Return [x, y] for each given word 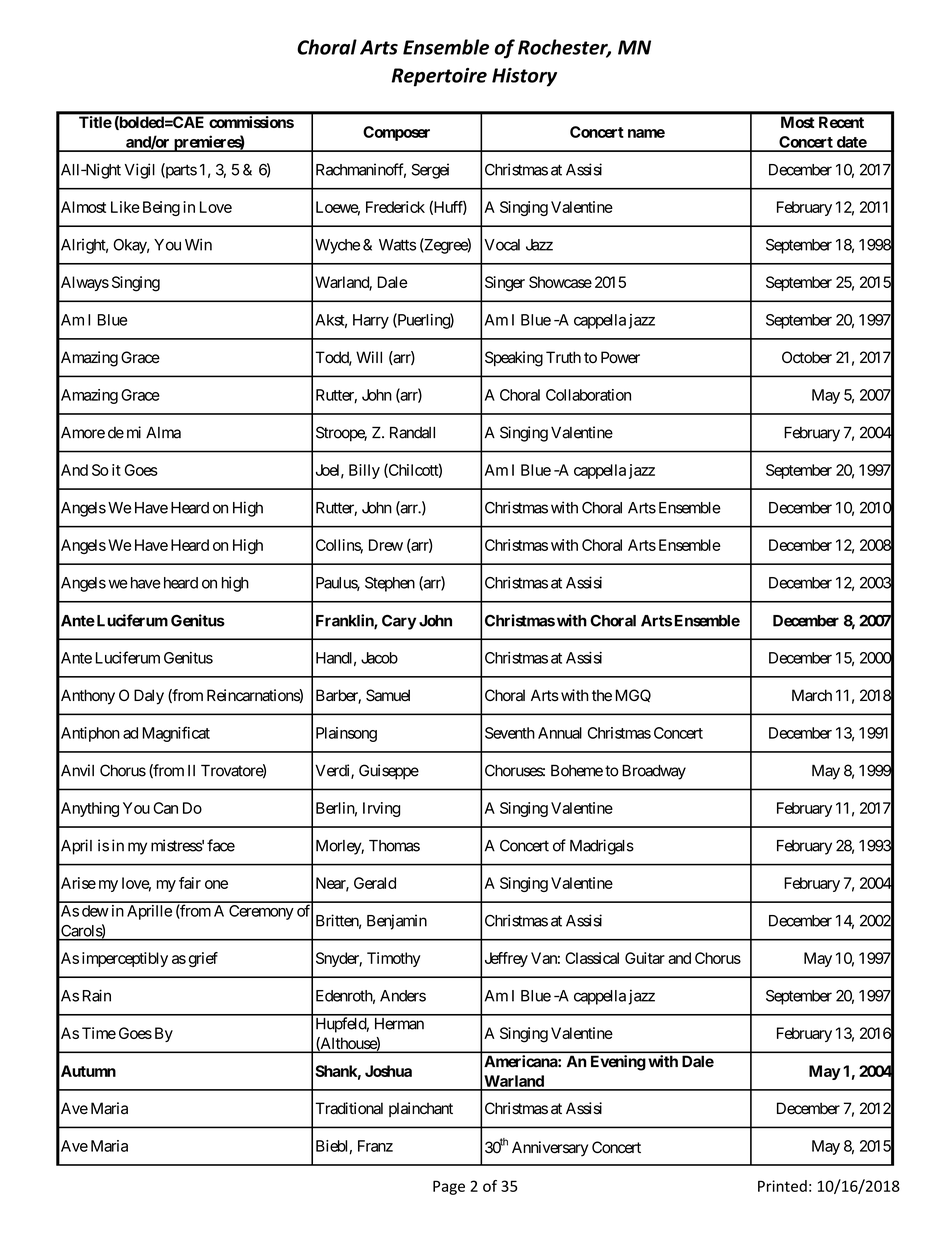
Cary [399, 622]
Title [95, 122]
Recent [841, 122]
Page [449, 1187]
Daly [149, 697]
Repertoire [439, 77]
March [812, 695]
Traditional [349, 1108]
